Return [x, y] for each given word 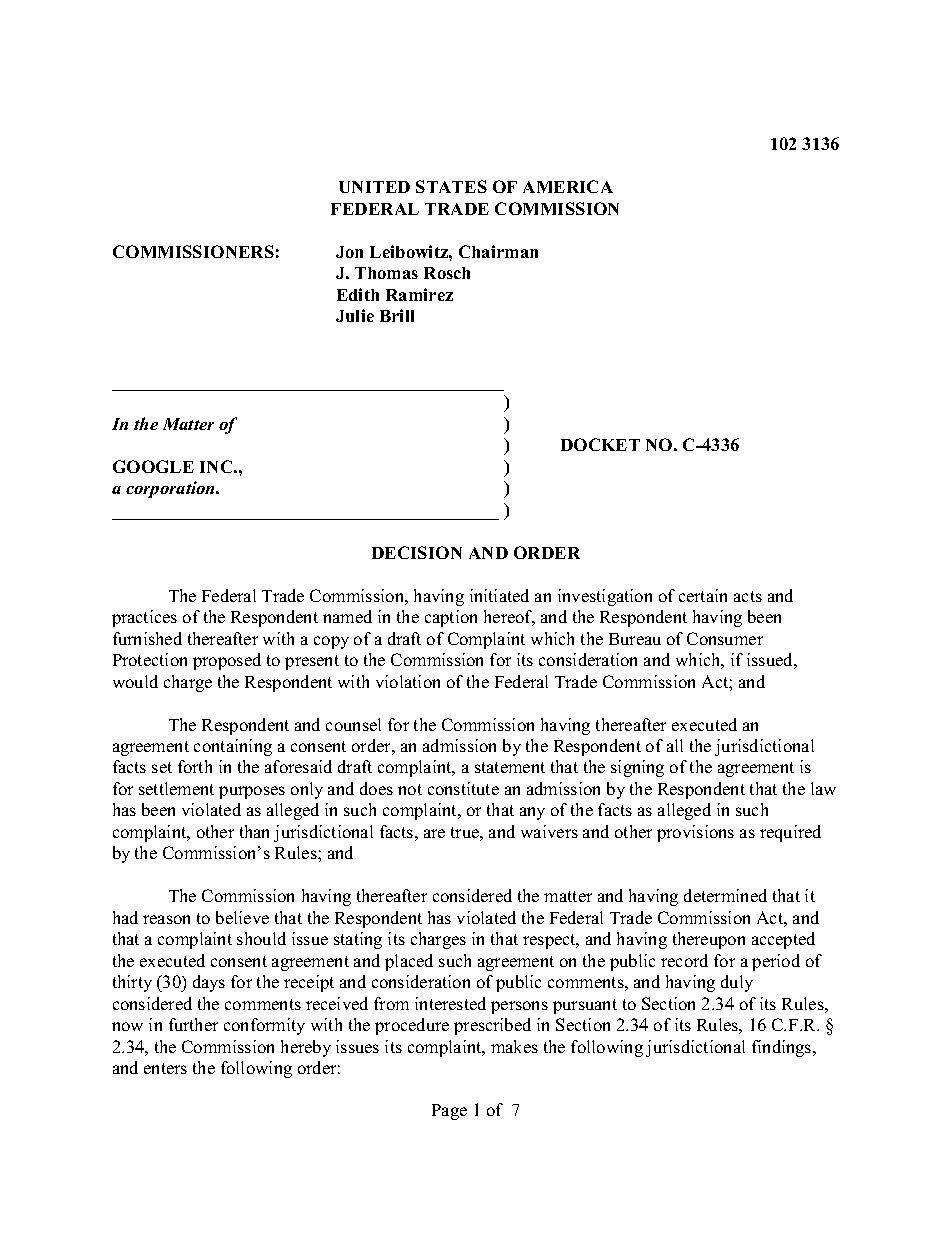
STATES [451, 186]
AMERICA [568, 186]
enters [165, 1068]
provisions [695, 833]
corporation [172, 489]
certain [703, 595]
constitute [463, 788]
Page [449, 1112]
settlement [176, 788]
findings [783, 1048]
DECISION [417, 552]
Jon [349, 252]
